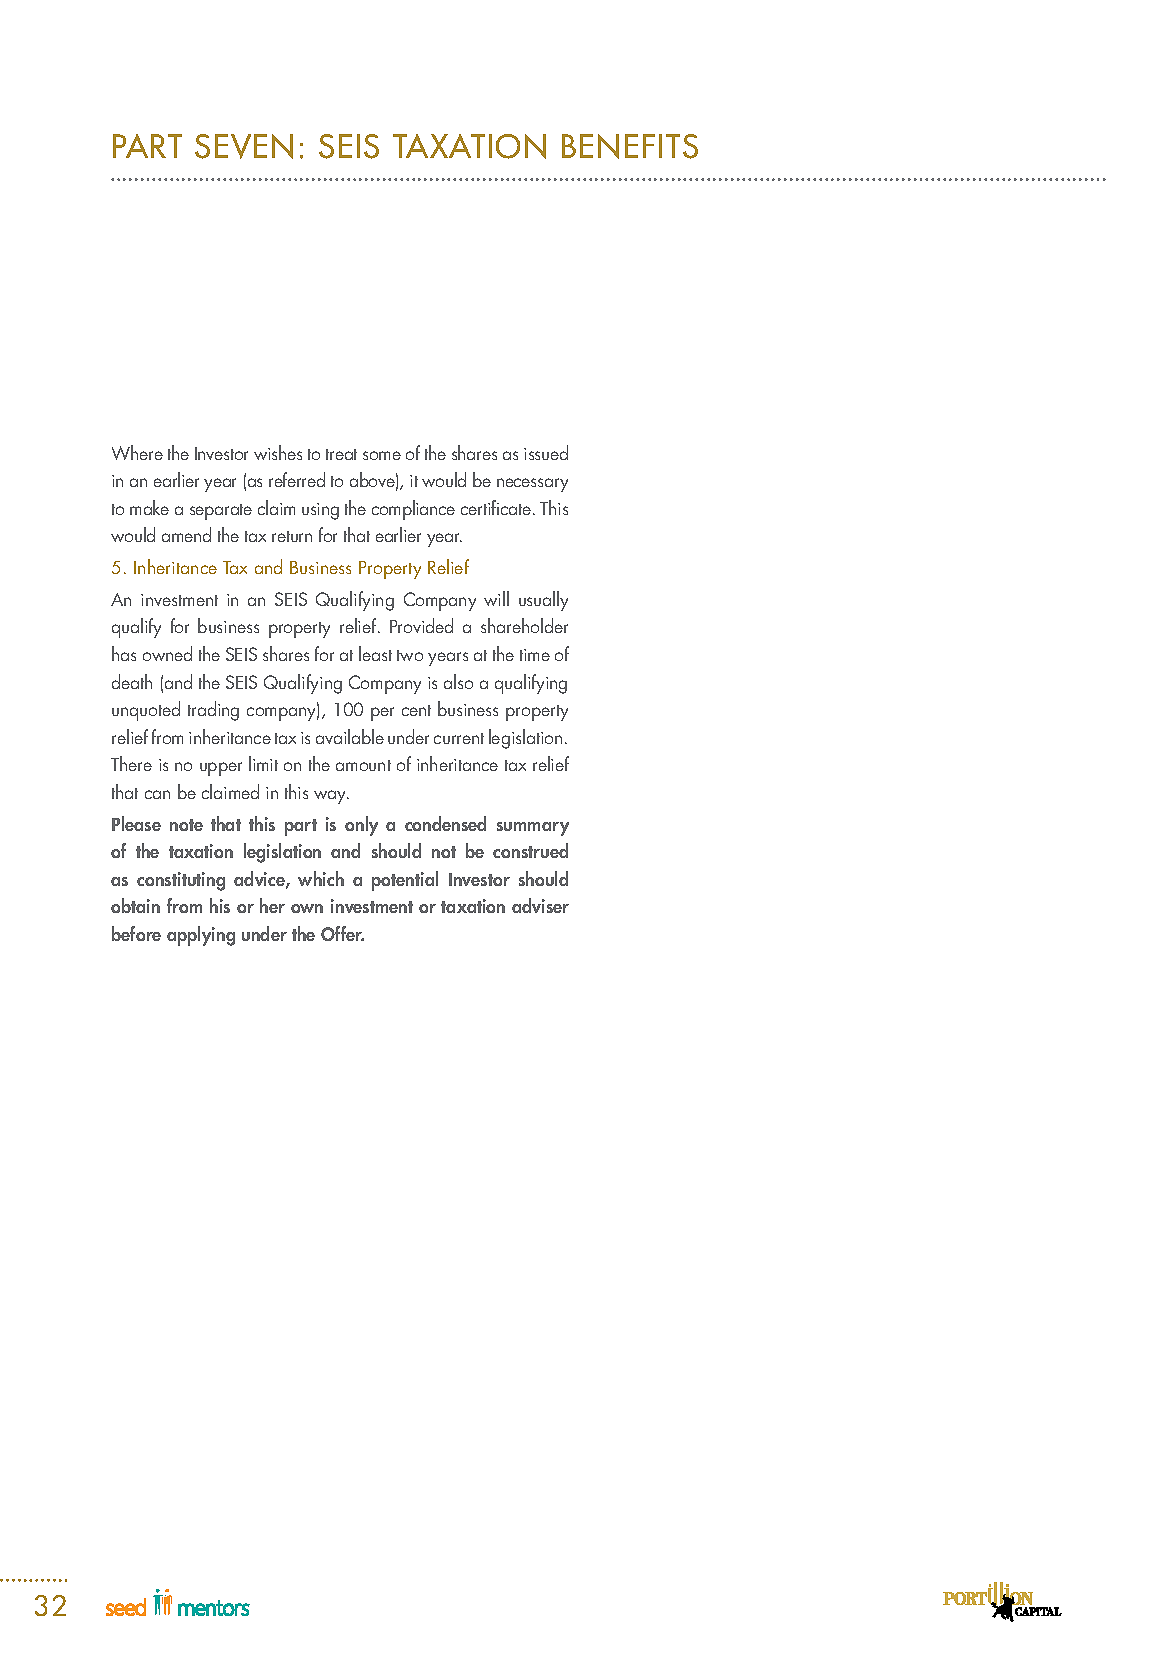 Image resolution: width=1172 pixels, height=1657 pixels. Describe the element at coordinates (630, 146) in the screenshot. I see `BENEFITS` at that location.
